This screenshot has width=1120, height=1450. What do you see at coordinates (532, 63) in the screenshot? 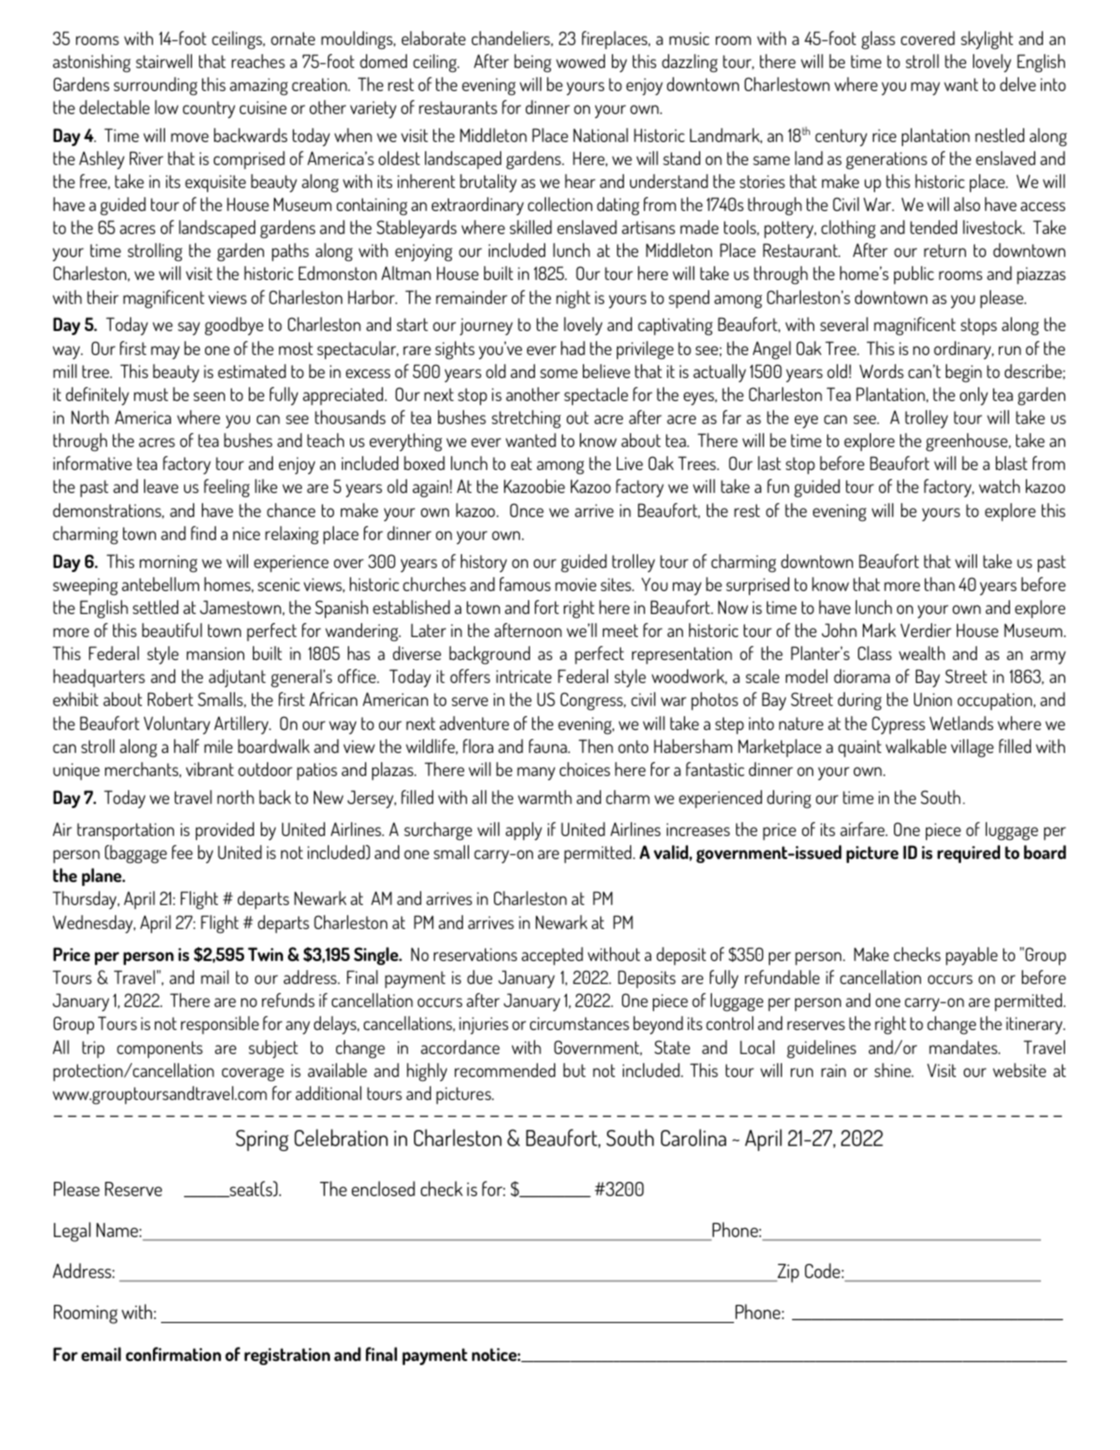
I see `being` at bounding box center [532, 63].
